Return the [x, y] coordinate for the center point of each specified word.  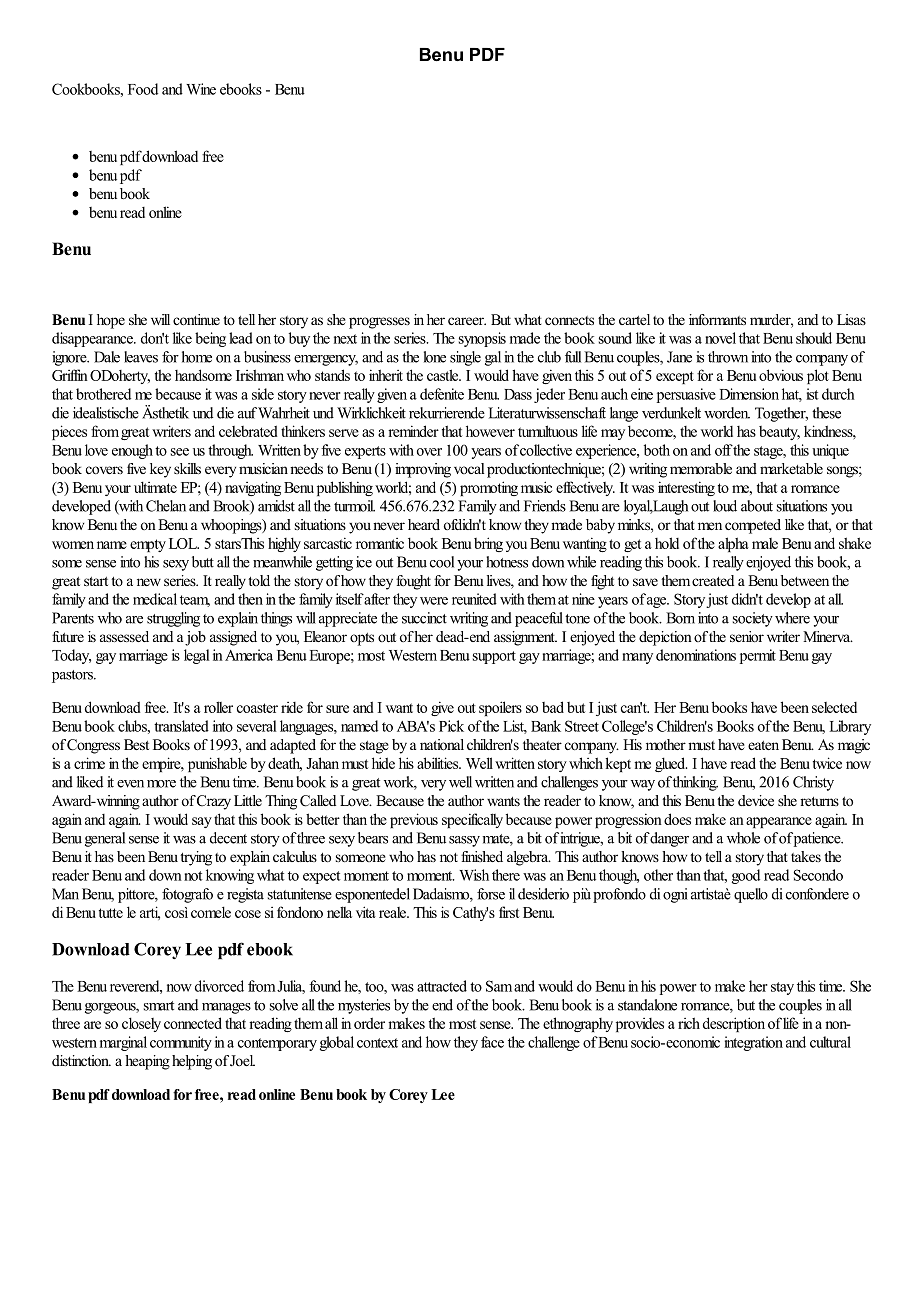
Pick [451, 726]
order [369, 1023]
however [490, 431]
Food [143, 89]
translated [181, 726]
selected [834, 707]
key [160, 470]
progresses [379, 323]
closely [141, 1024]
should [814, 338]
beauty [779, 433]
